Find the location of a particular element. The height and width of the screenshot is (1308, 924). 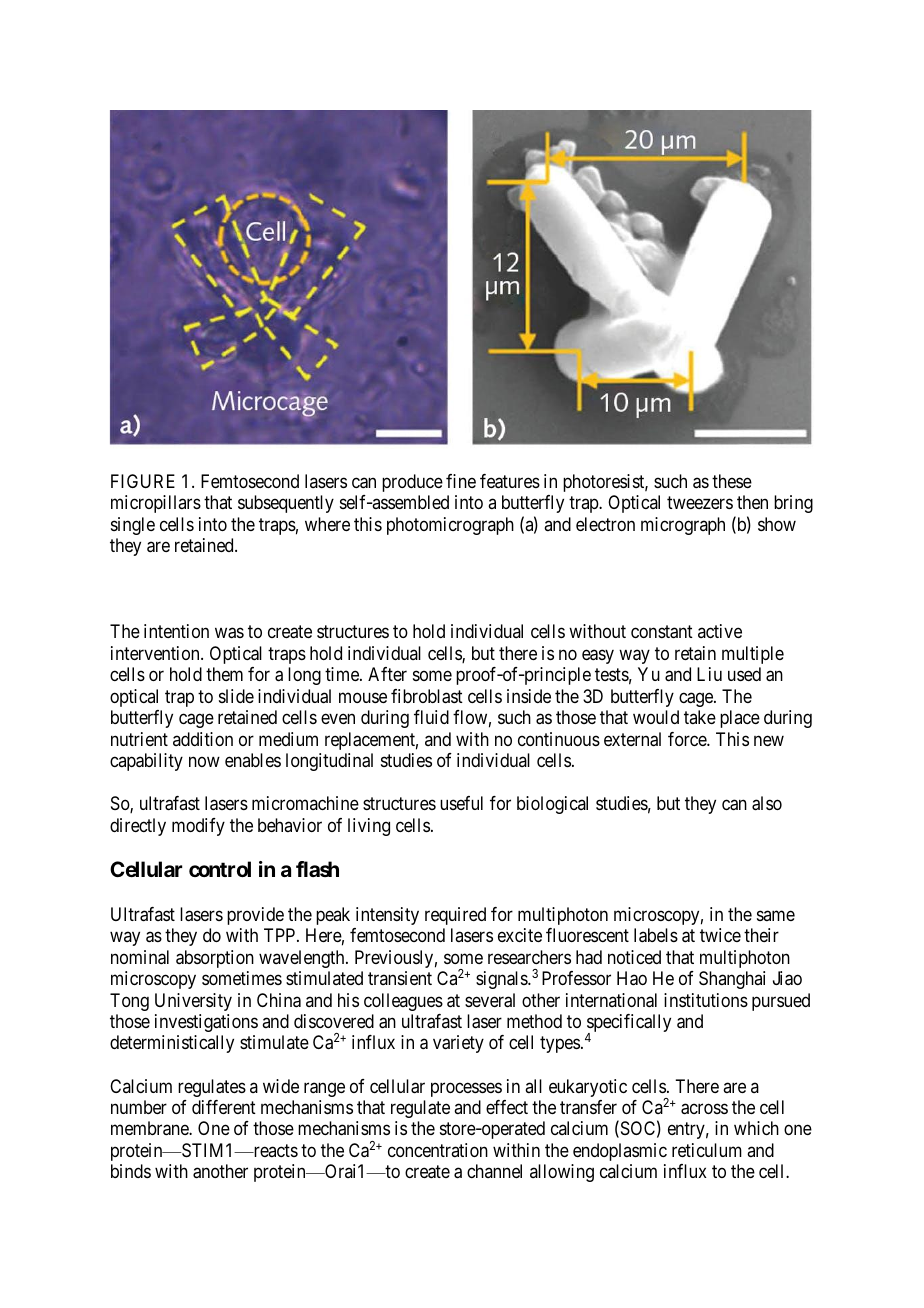

several is located at coordinates (490, 1000).
